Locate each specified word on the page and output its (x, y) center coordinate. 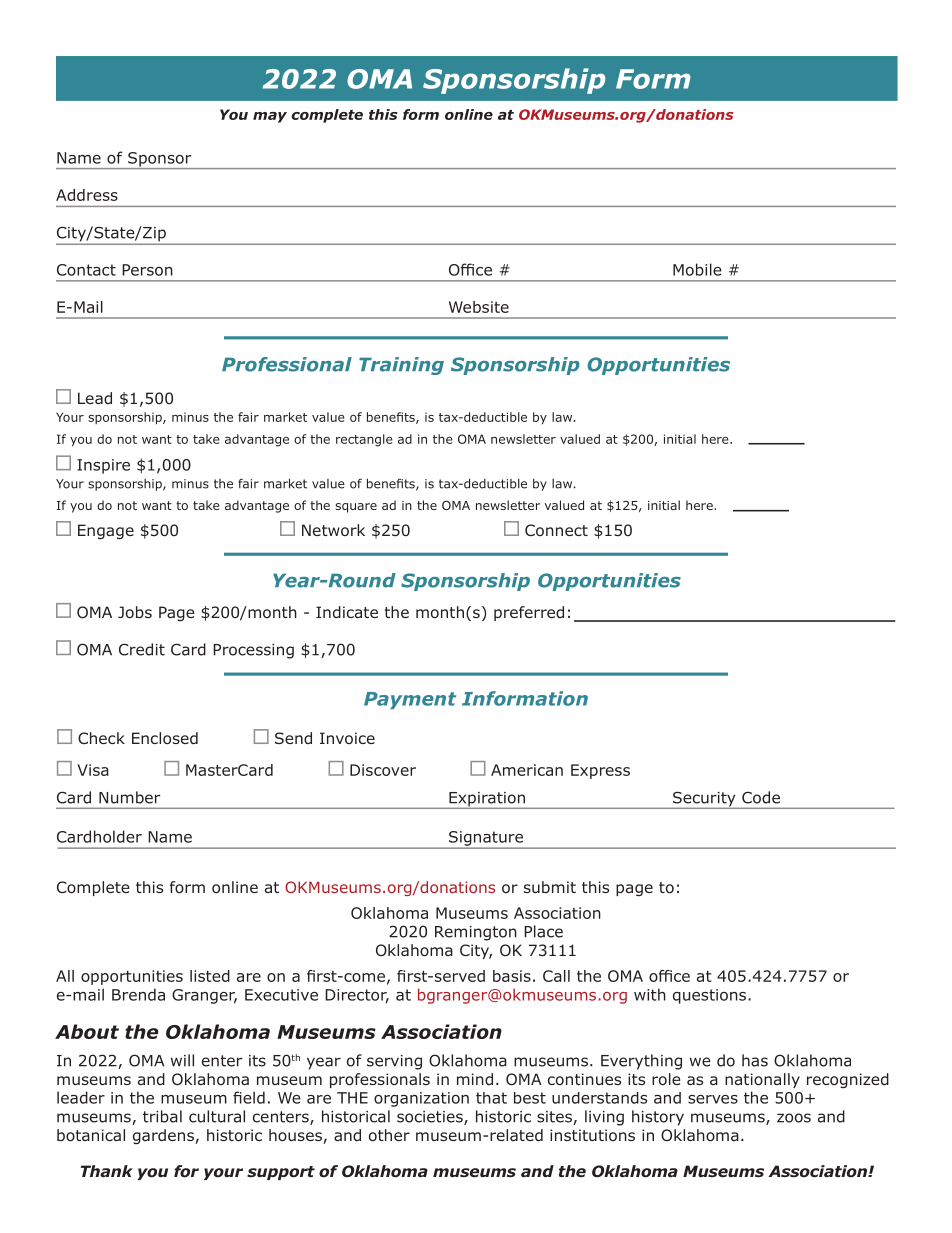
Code (761, 797)
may (270, 117)
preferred (529, 613)
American (527, 770)
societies (431, 1118)
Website (479, 307)
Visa (93, 770)
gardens (164, 1136)
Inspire (103, 466)
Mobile (697, 269)
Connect (556, 530)
